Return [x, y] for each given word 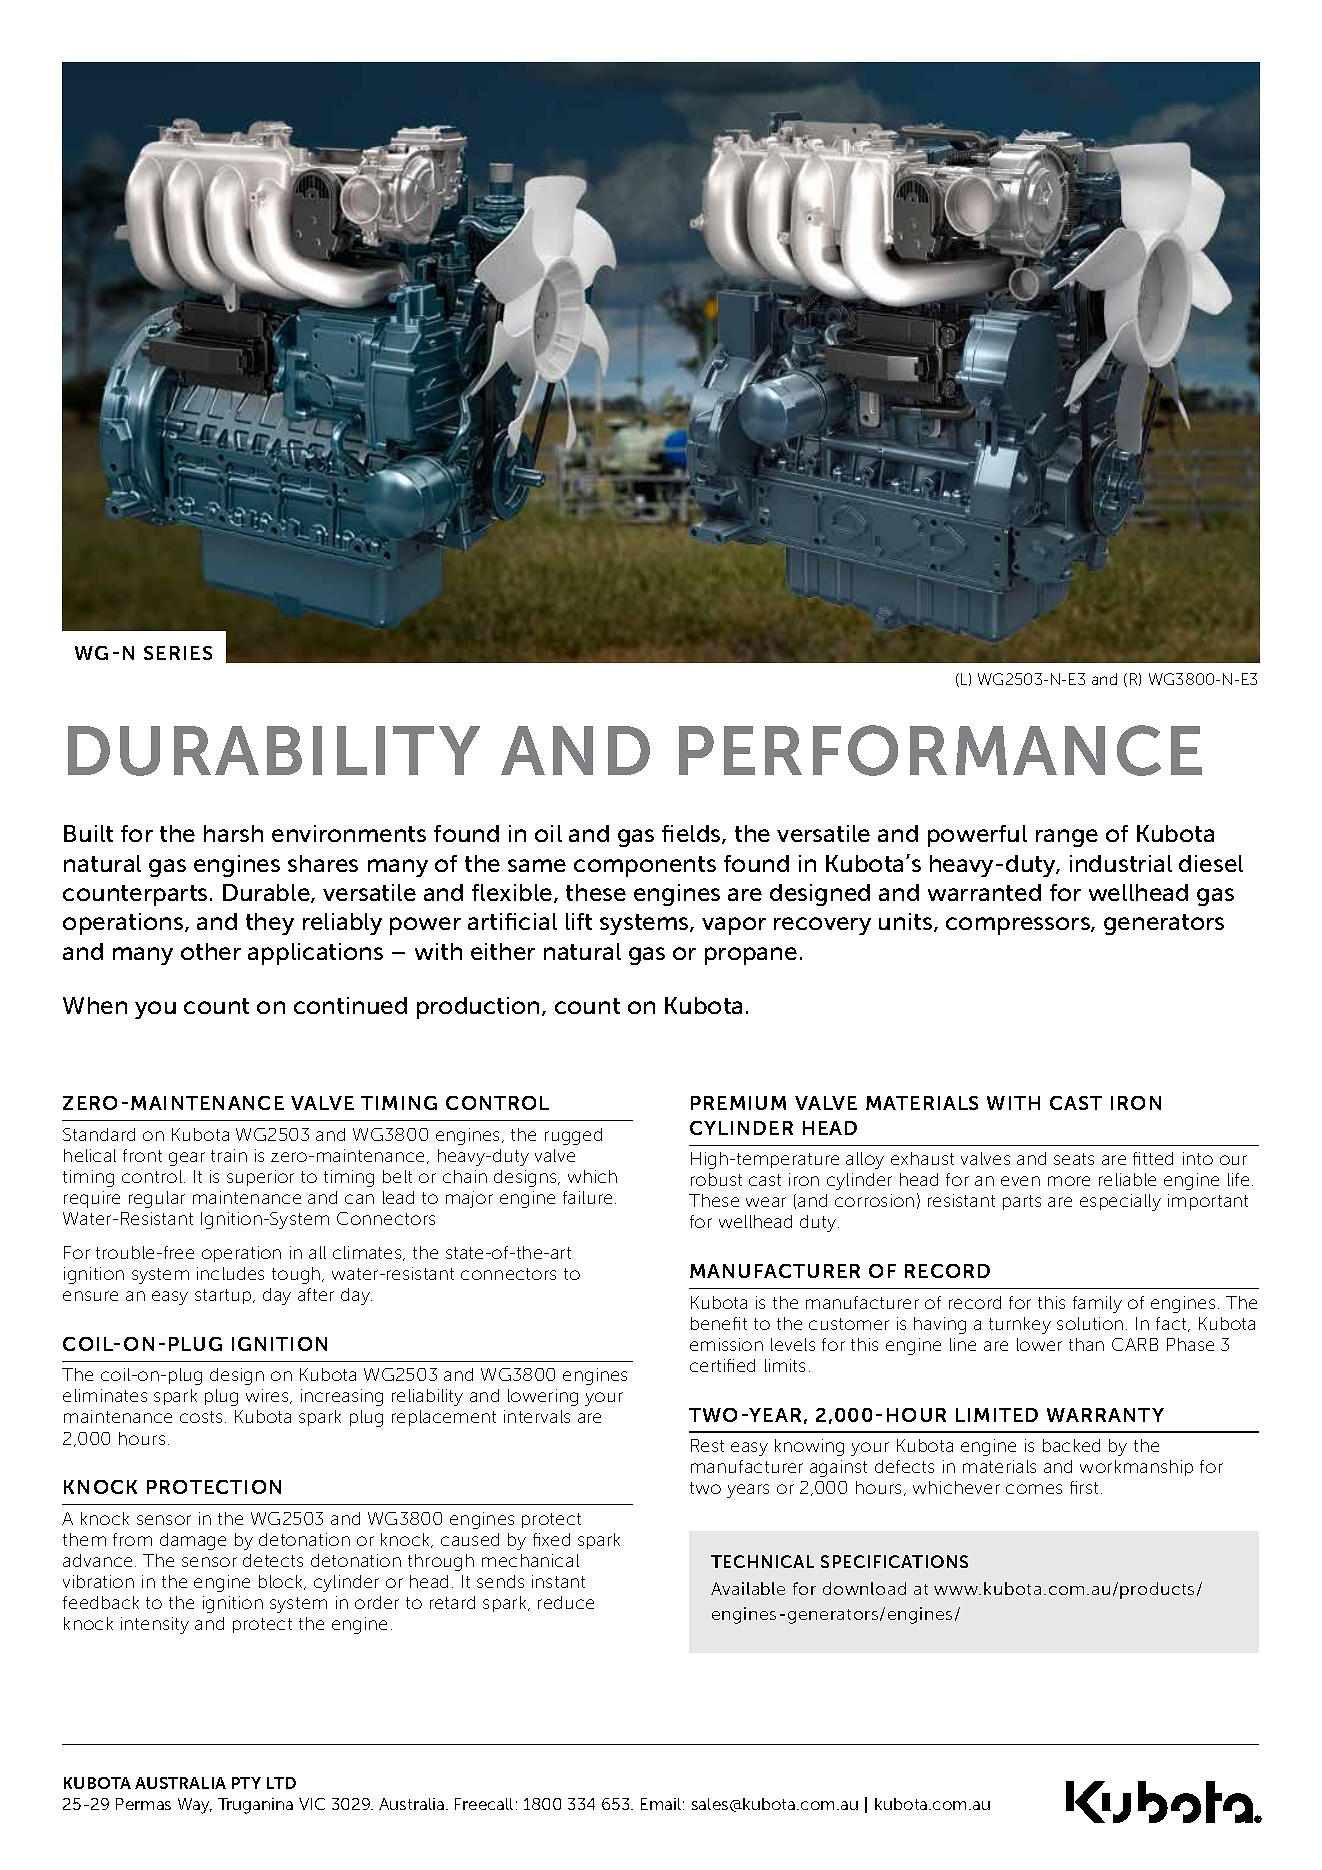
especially [1120, 1202]
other [211, 951]
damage [193, 1541]
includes [230, 1273]
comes [1034, 1489]
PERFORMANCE [940, 750]
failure [587, 1197]
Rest [707, 1445]
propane [751, 956]
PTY [246, 1783]
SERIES [178, 653]
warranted [984, 892]
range [1067, 838]
